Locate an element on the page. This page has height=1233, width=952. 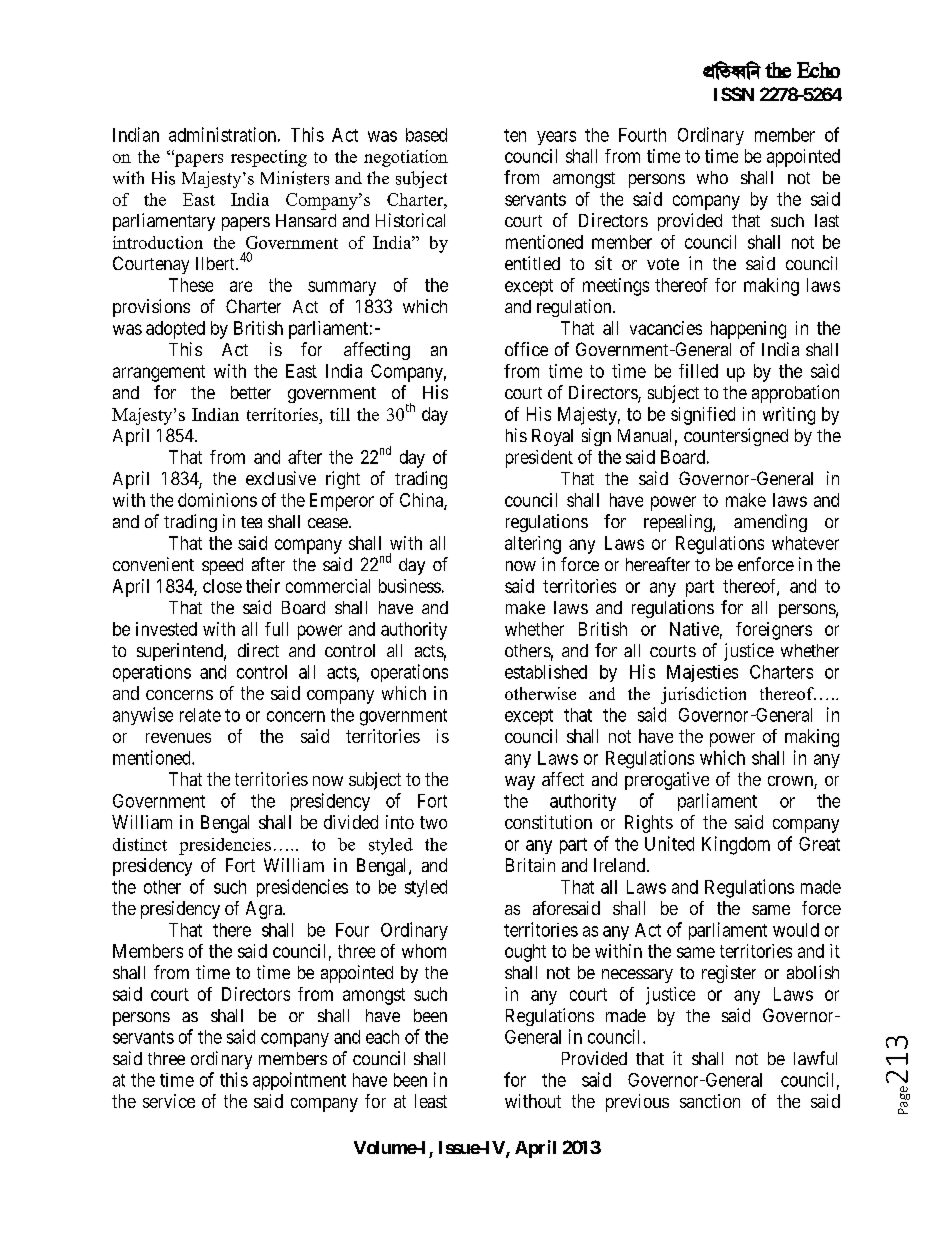
respecting is located at coordinates (269, 158).
